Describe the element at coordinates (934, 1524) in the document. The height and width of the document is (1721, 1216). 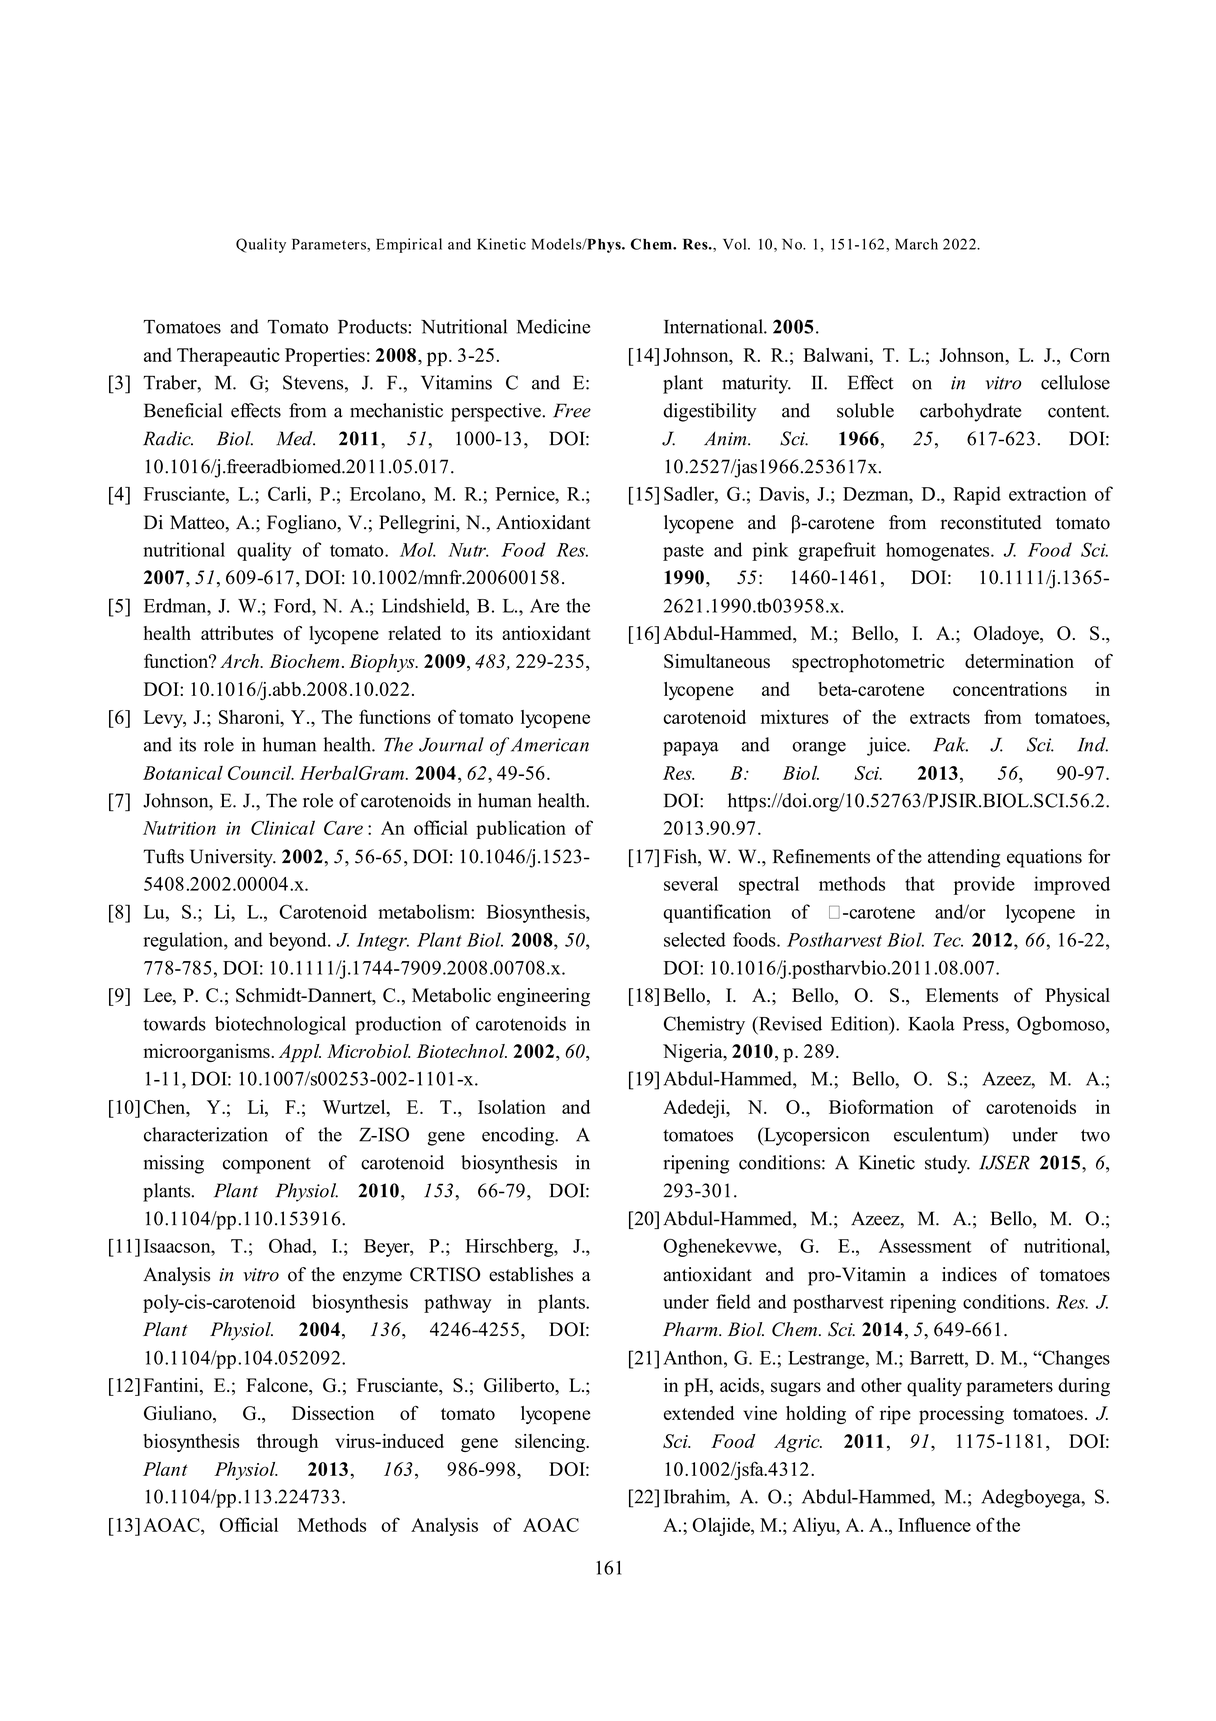
I see `Influence` at that location.
